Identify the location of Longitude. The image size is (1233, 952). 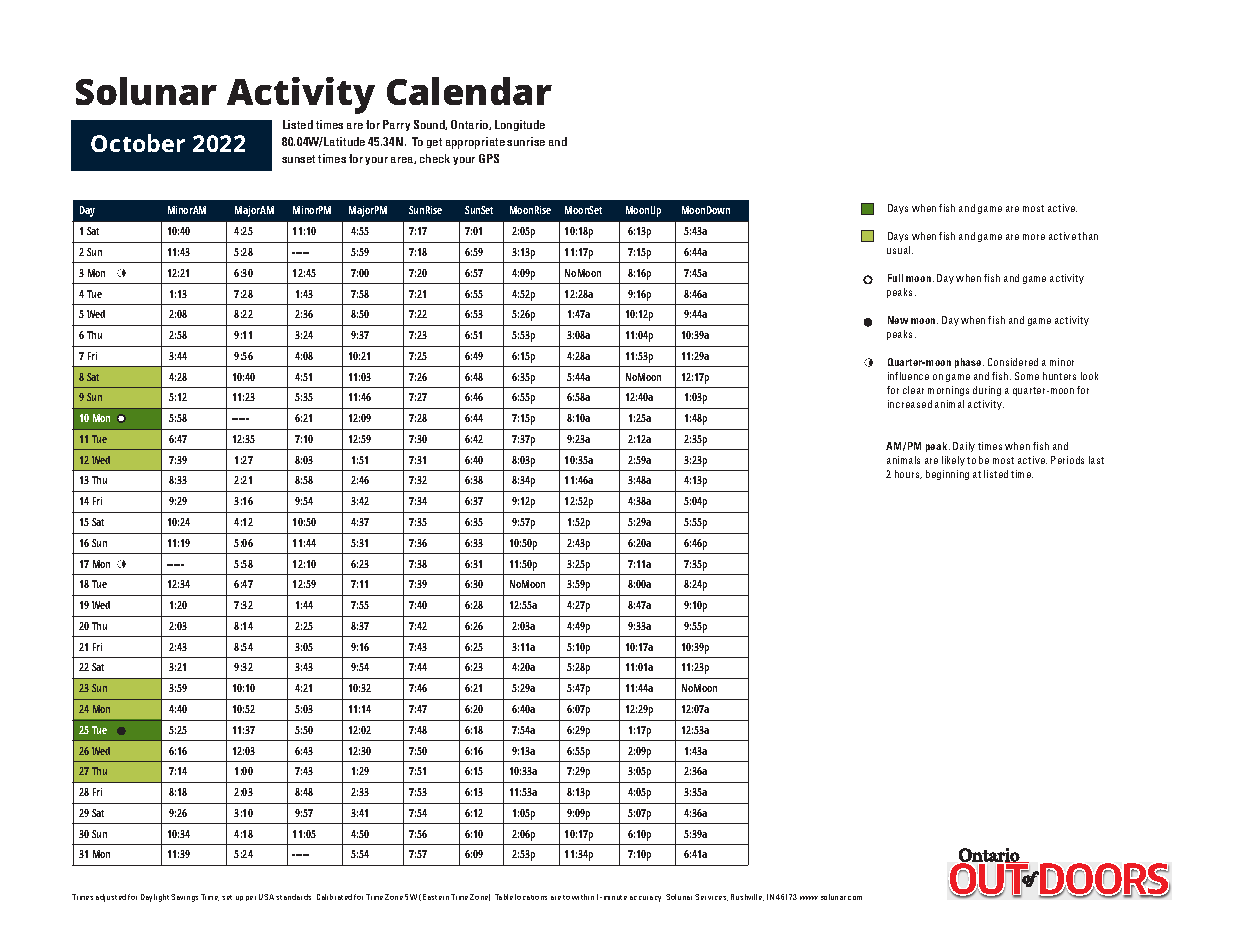
(520, 125).
